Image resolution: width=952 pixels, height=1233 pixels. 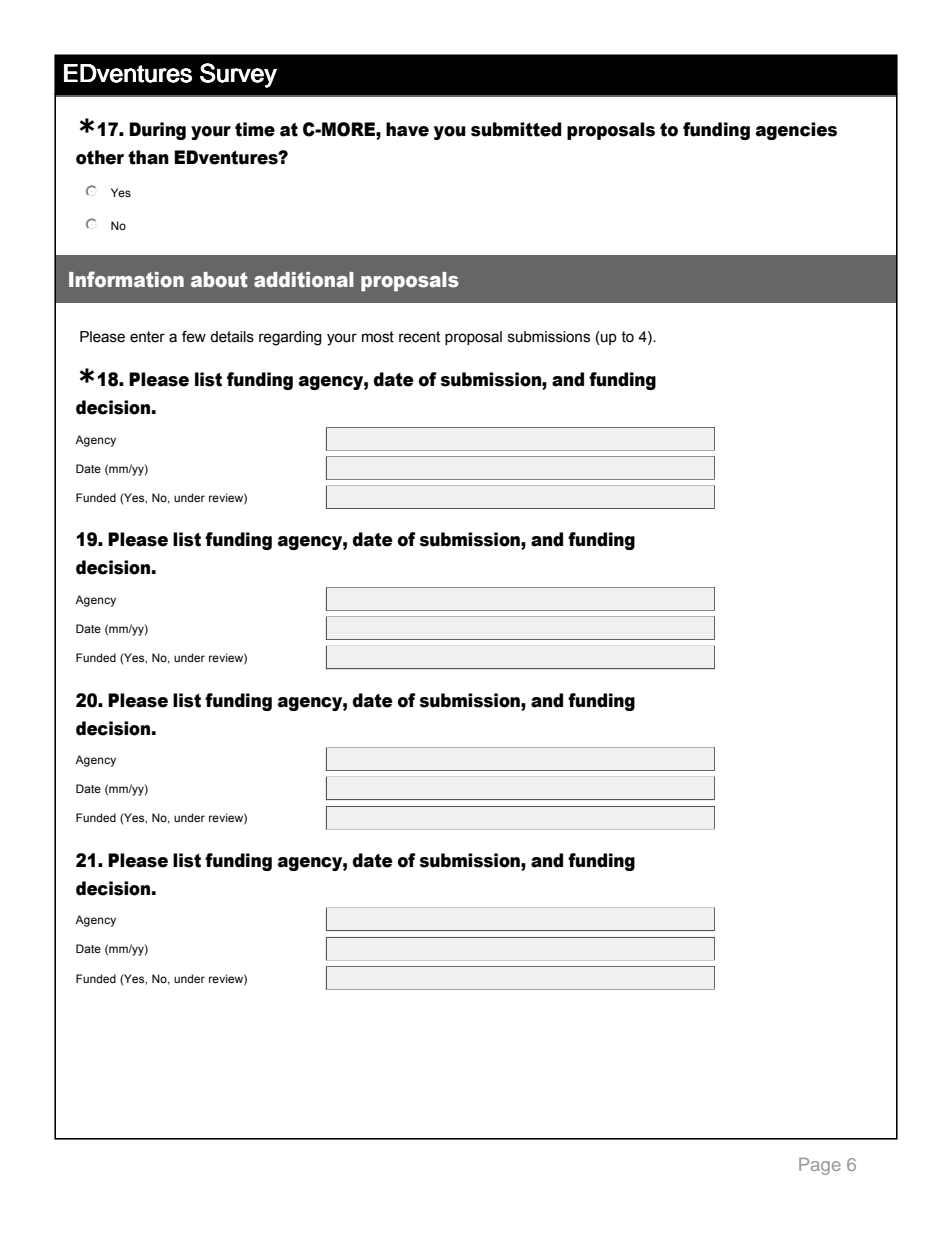 I want to click on have, so click(x=407, y=129).
